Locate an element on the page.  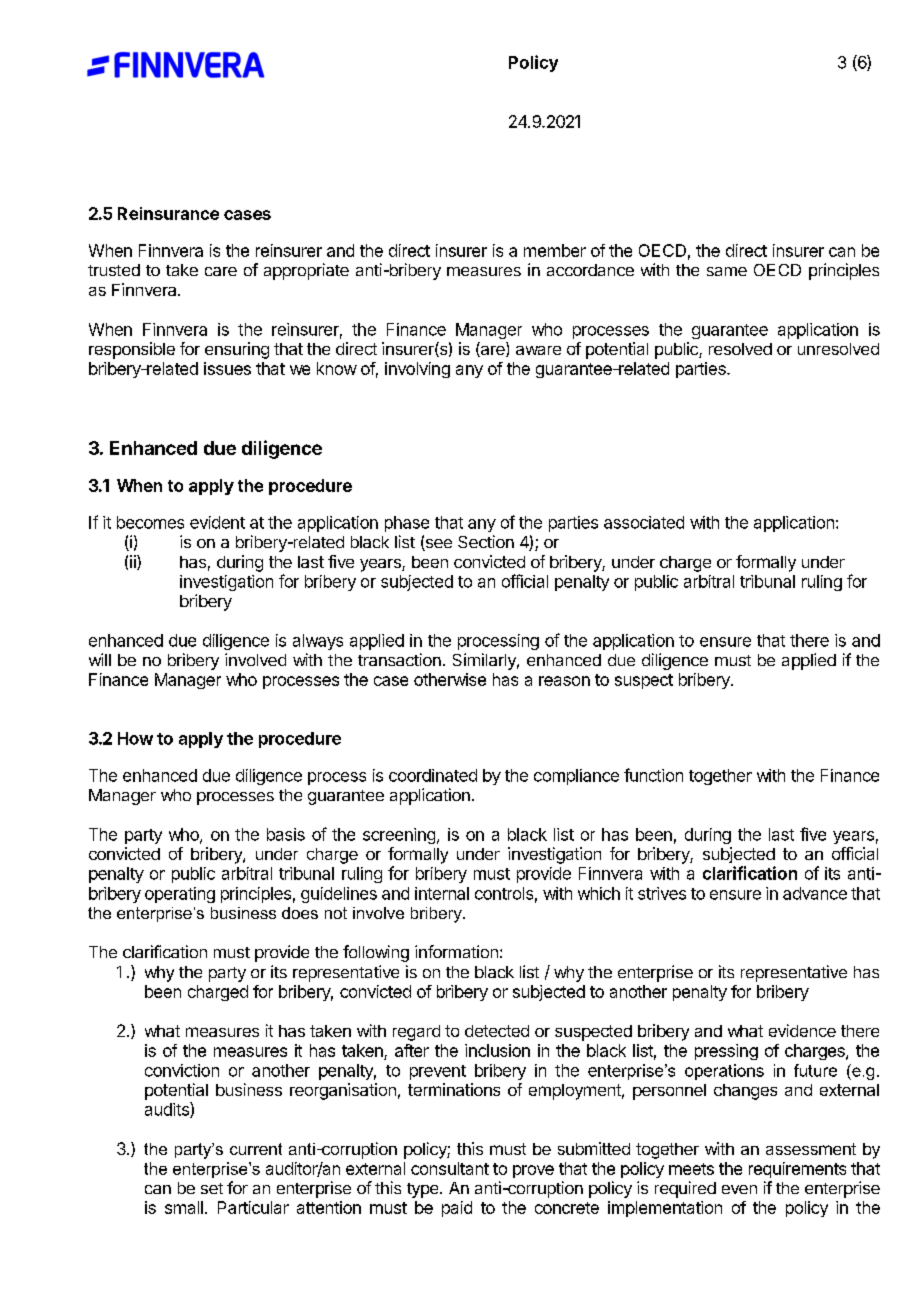
set is located at coordinates (212, 1188).
